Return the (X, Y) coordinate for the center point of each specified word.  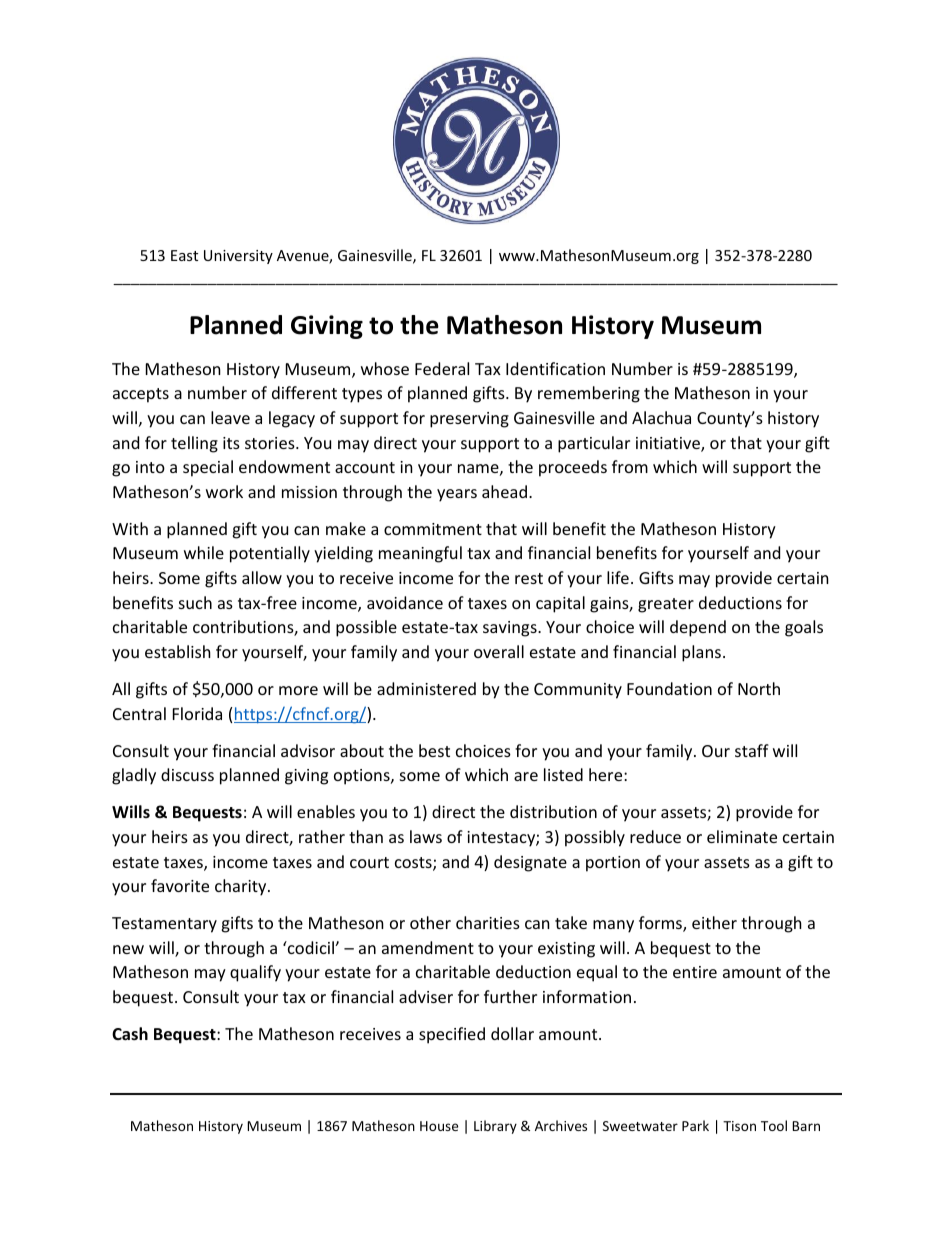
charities (488, 922)
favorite (180, 885)
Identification (555, 368)
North (759, 688)
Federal (442, 368)
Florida (197, 713)
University (238, 257)
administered (426, 688)
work (224, 491)
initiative (669, 444)
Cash (130, 1033)
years (457, 495)
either (714, 922)
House (439, 1126)
